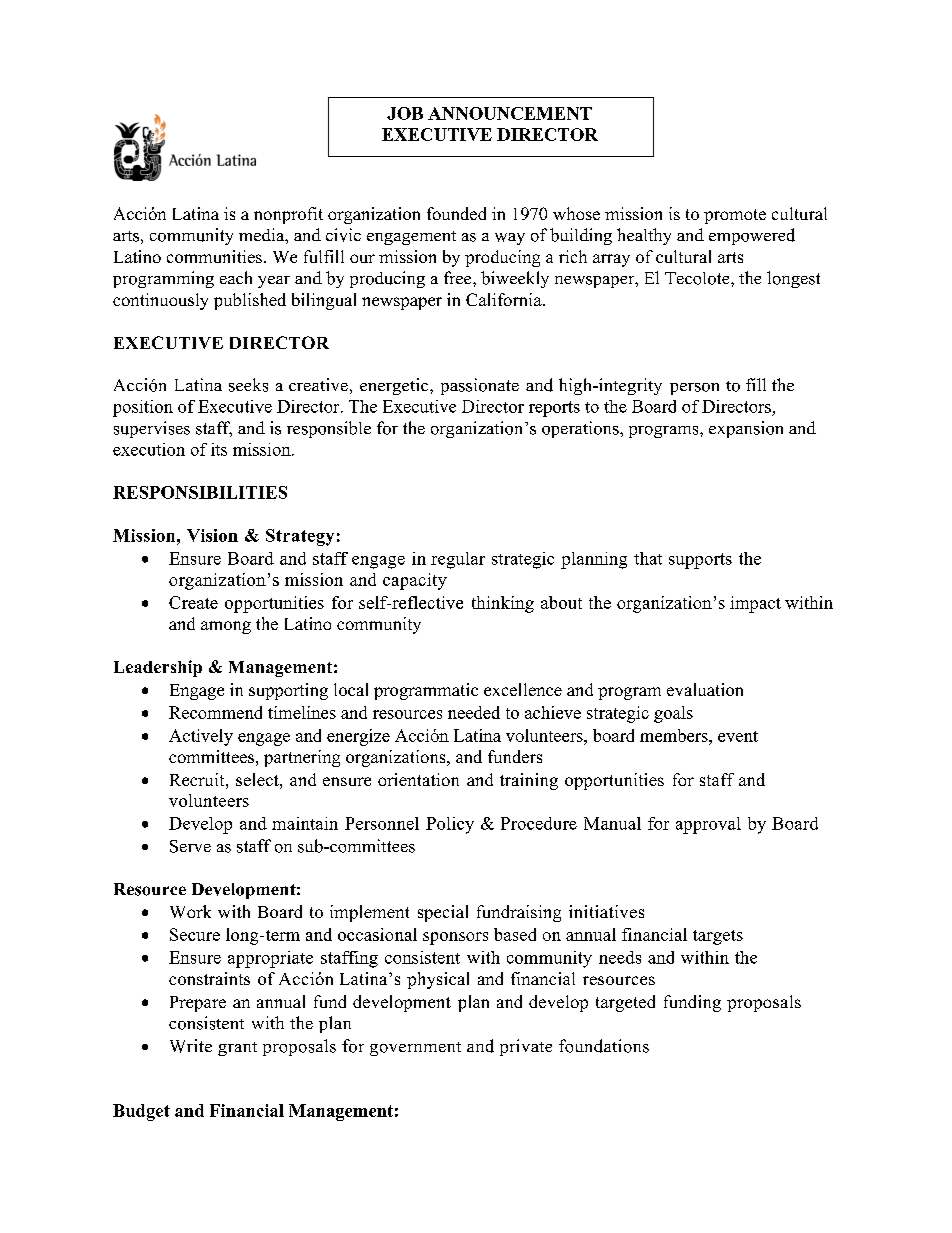 The image size is (952, 1233). I want to click on capacity, so click(415, 581).
